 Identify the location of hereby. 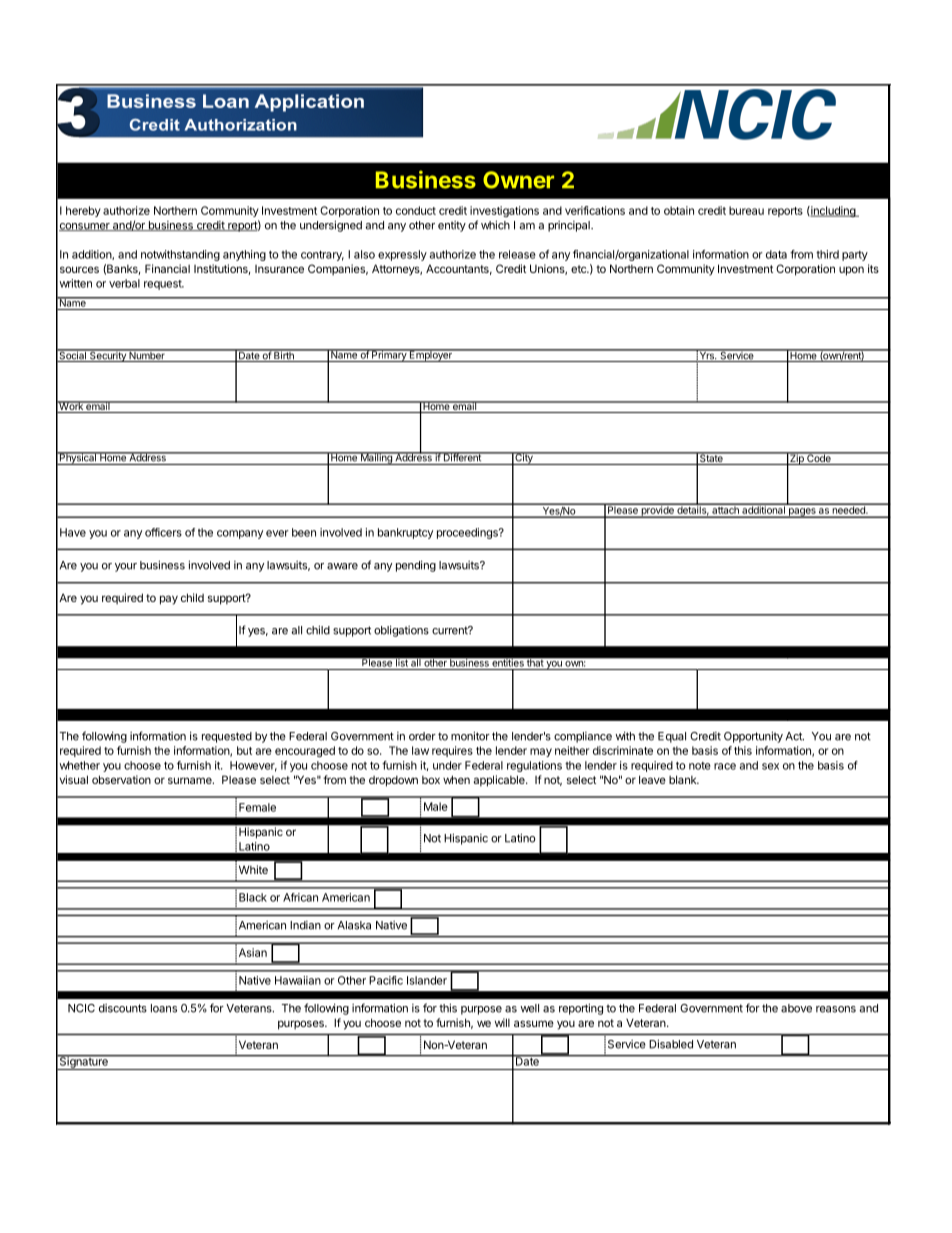
(83, 211).
